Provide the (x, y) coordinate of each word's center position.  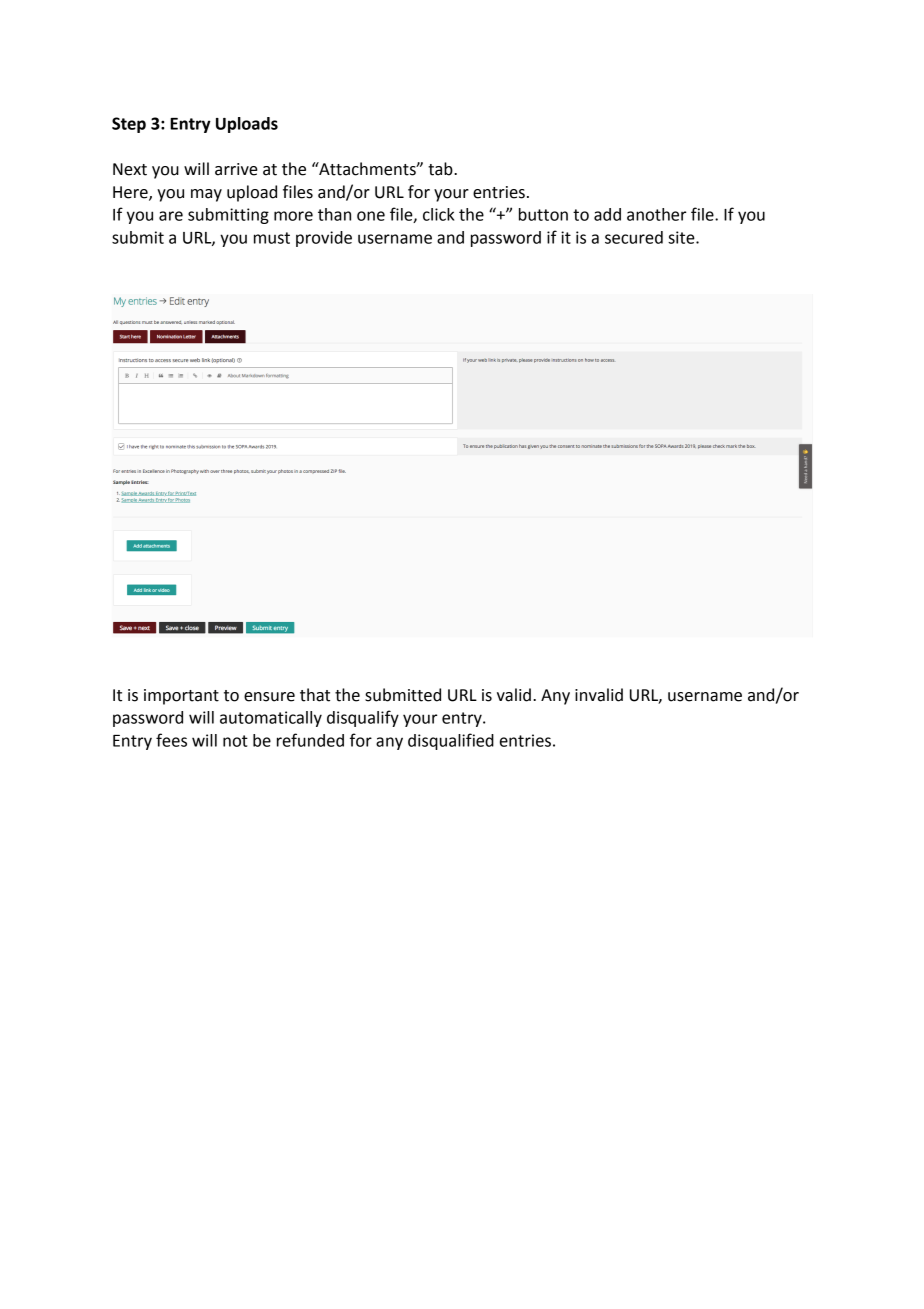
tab (441, 169)
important (181, 697)
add (607, 214)
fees (171, 740)
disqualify (363, 718)
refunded (310, 740)
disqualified (451, 741)
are (171, 216)
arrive (236, 169)
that (315, 695)
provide (324, 239)
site (682, 237)
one (371, 216)
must (272, 238)
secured (634, 237)
